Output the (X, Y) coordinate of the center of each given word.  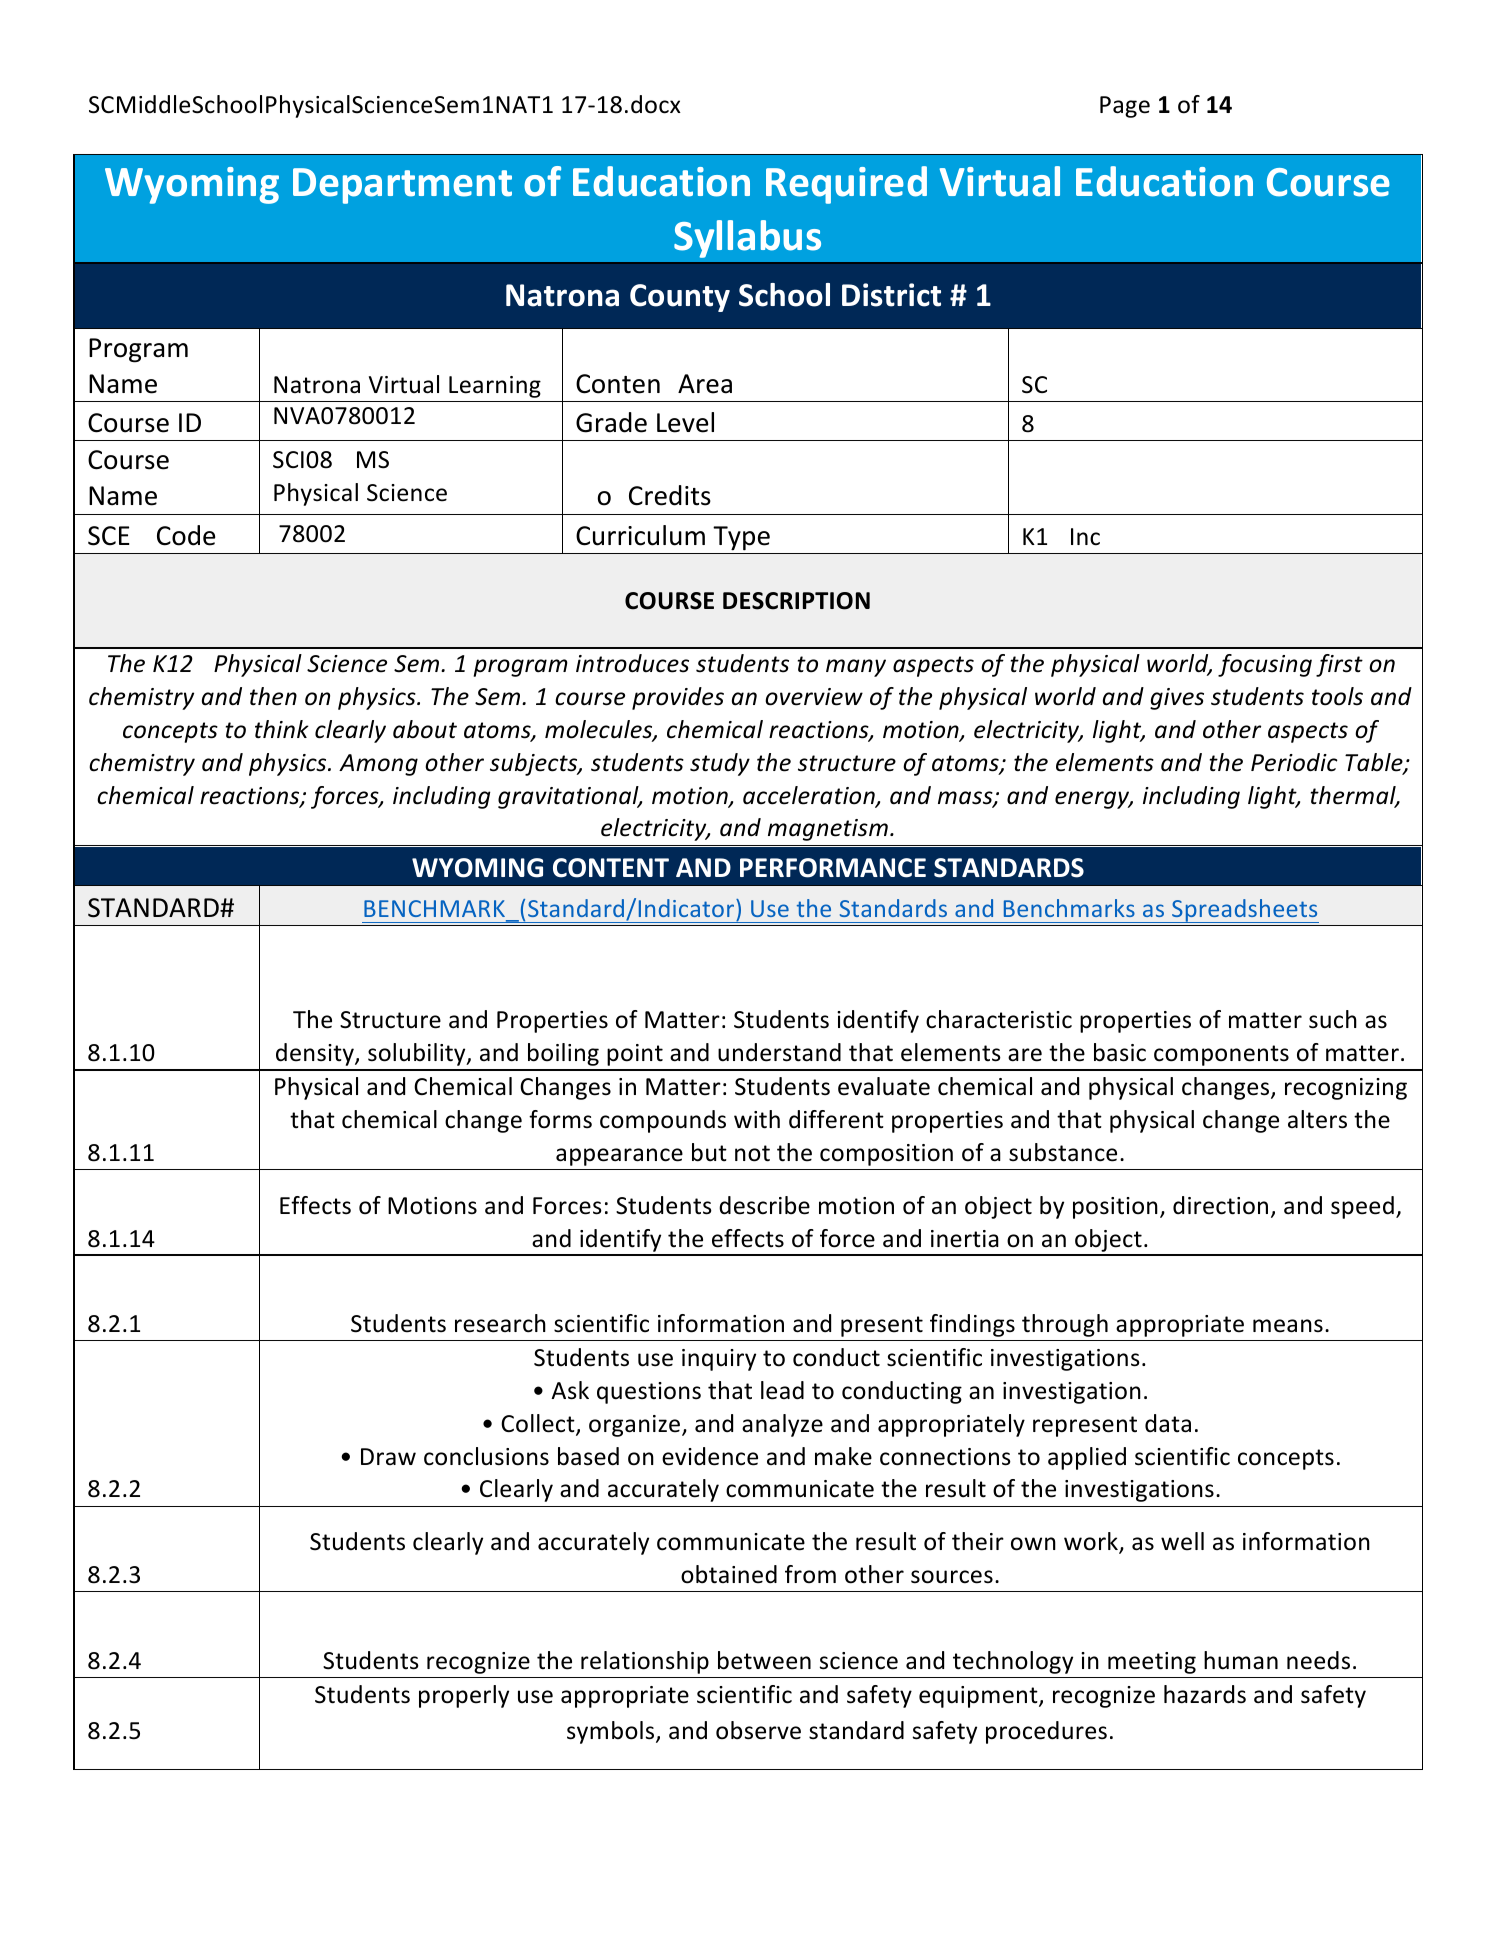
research (500, 1323)
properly (464, 1696)
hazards (1205, 1694)
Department (402, 186)
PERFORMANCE (833, 868)
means (1288, 1326)
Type (741, 538)
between (764, 1660)
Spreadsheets (1244, 911)
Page (1125, 107)
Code (186, 535)
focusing (1265, 665)
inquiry (719, 1360)
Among (378, 765)
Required (846, 185)
